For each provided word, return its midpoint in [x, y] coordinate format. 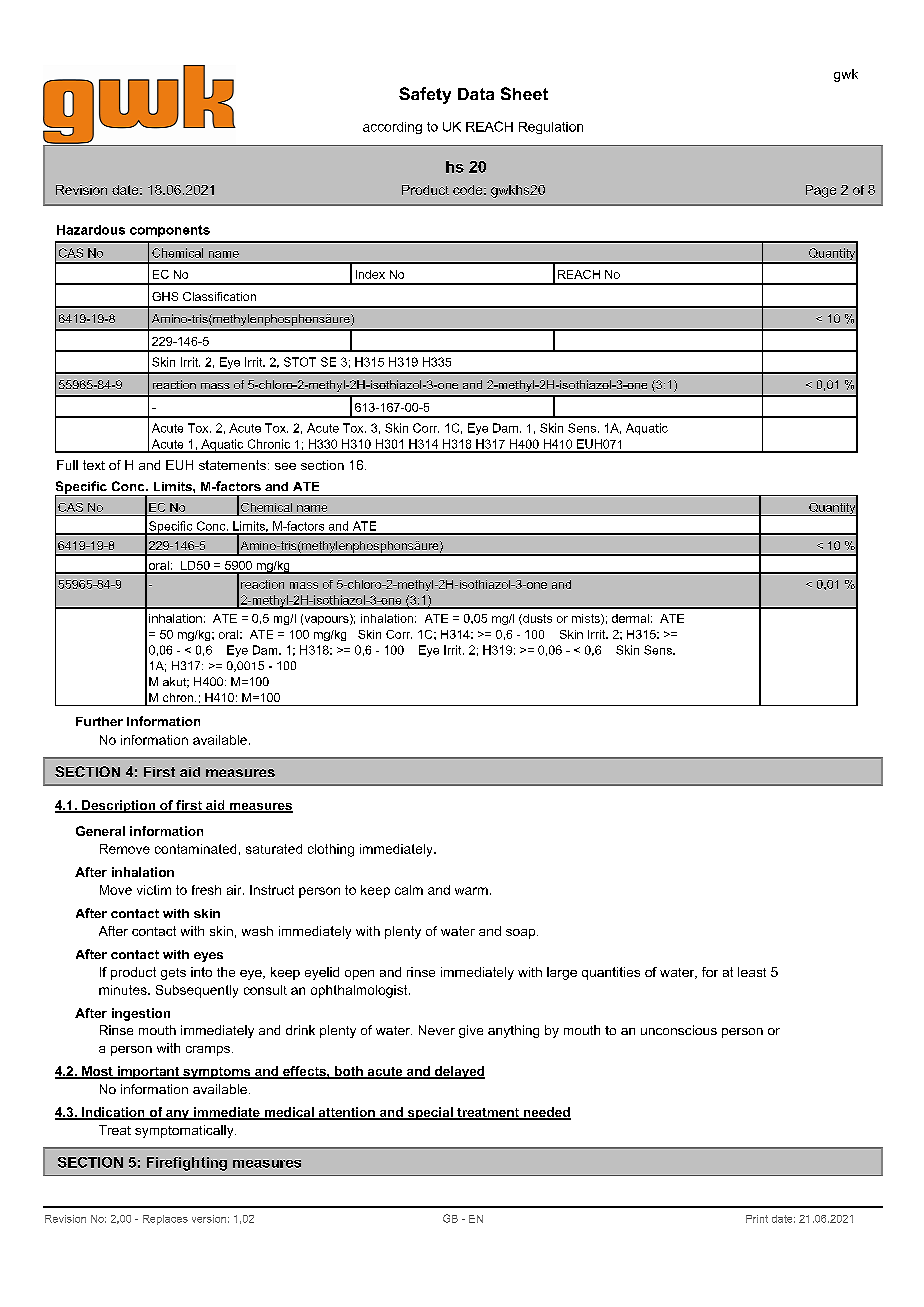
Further [99, 721]
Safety [425, 95]
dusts [536, 619]
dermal [630, 618]
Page [821, 191]
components [170, 231]
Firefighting [187, 1164]
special [430, 1113]
